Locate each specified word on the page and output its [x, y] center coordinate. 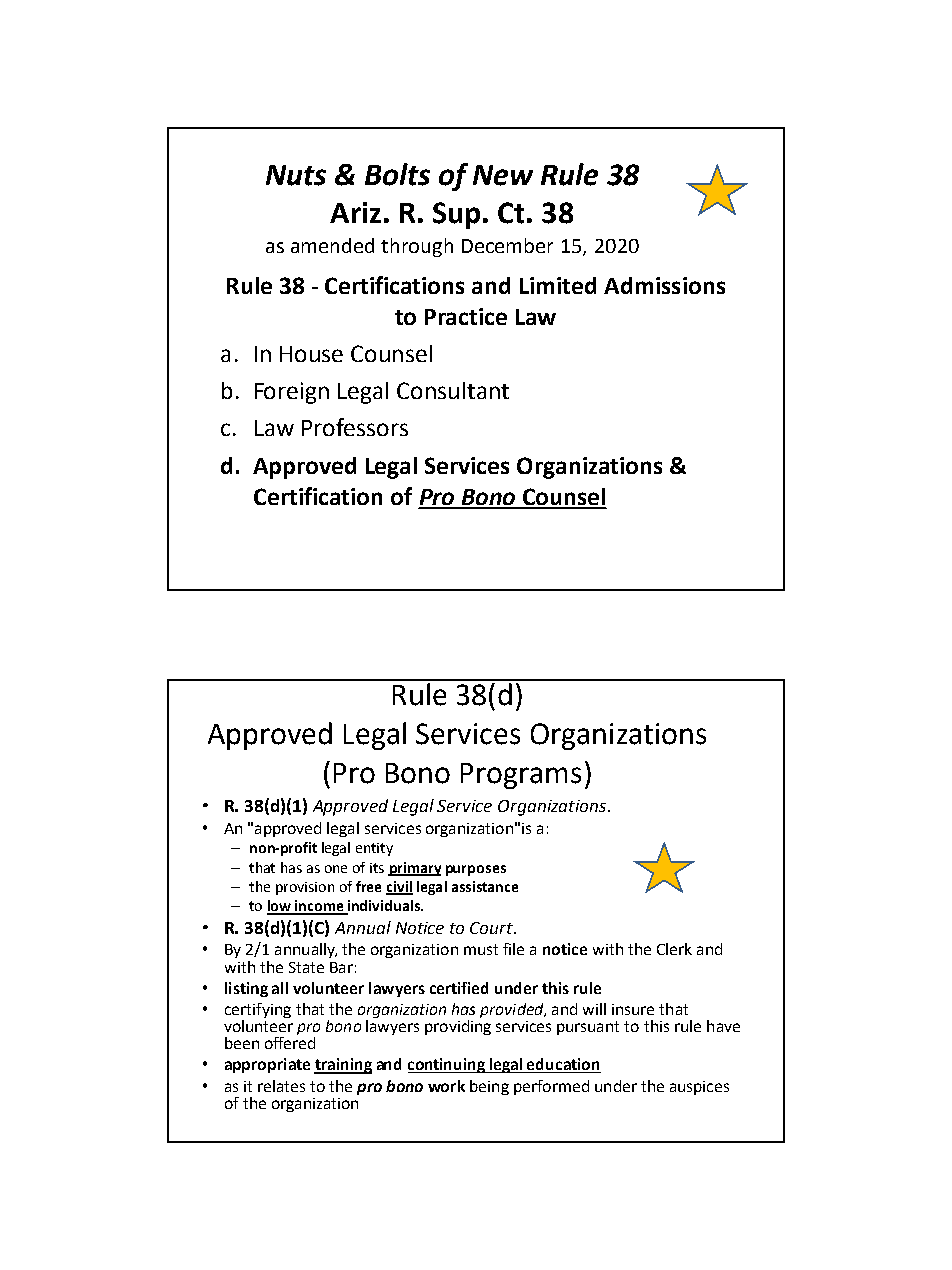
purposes [476, 870]
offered [290, 1043]
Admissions [664, 285]
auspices [699, 1088]
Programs [521, 776]
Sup [456, 215]
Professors [355, 427]
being [489, 1087]
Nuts [296, 175]
